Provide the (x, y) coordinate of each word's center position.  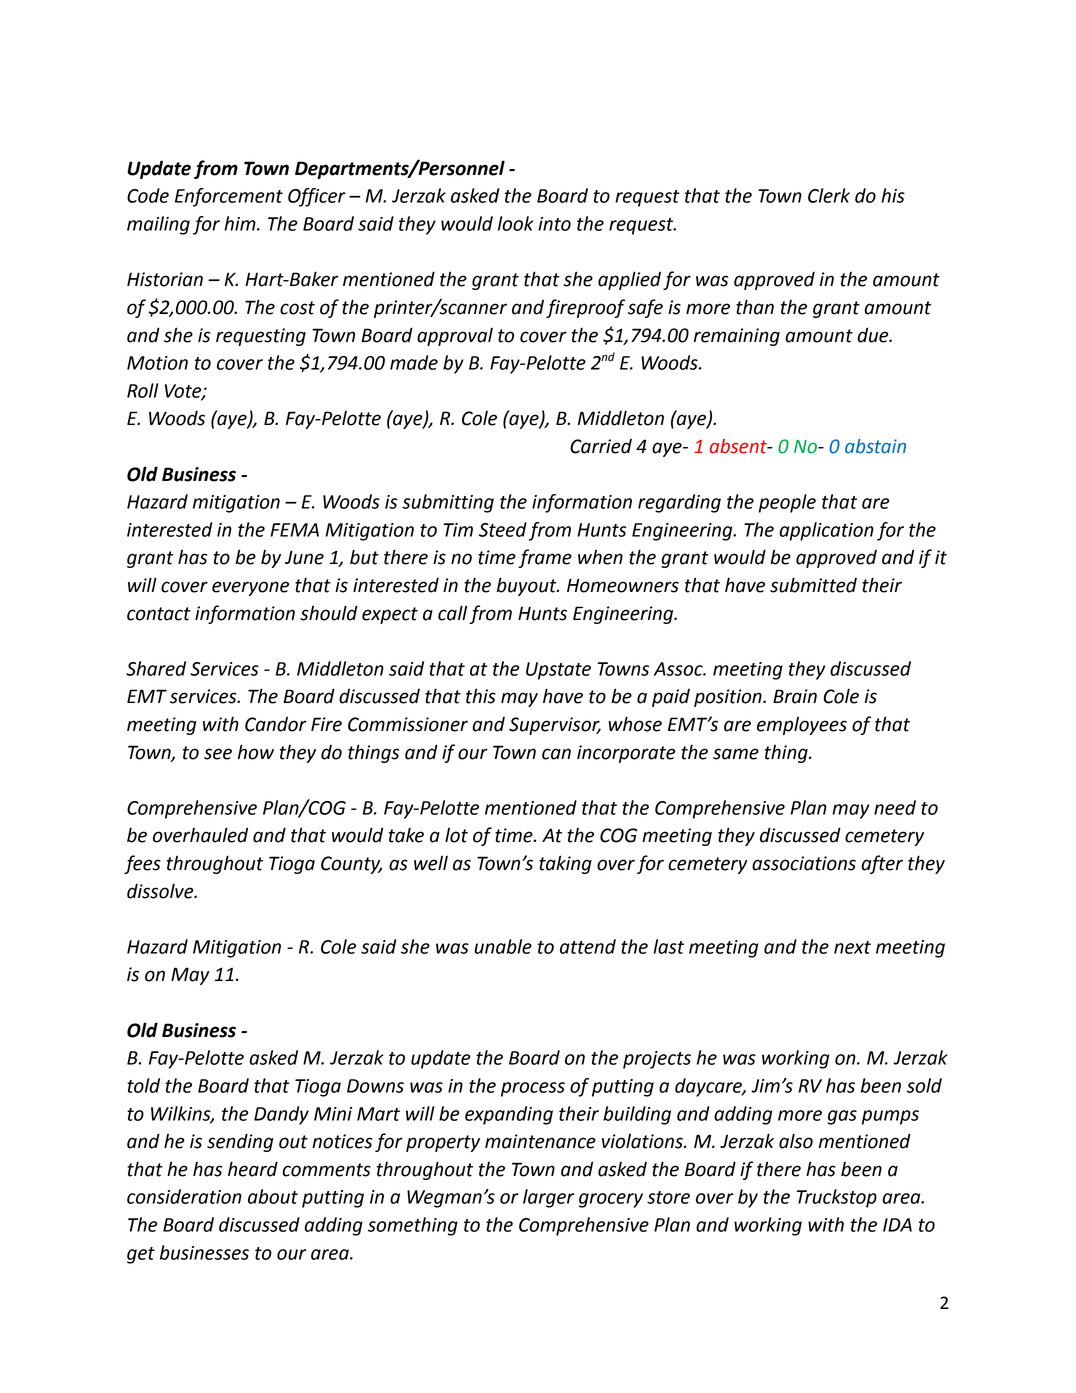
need (895, 807)
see (218, 754)
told (143, 1085)
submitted (813, 585)
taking (565, 864)
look (515, 223)
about (273, 1196)
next (852, 947)
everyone (250, 588)
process (533, 1089)
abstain (875, 446)
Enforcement (229, 197)
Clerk (829, 195)
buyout (528, 586)
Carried (601, 446)
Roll (142, 390)
